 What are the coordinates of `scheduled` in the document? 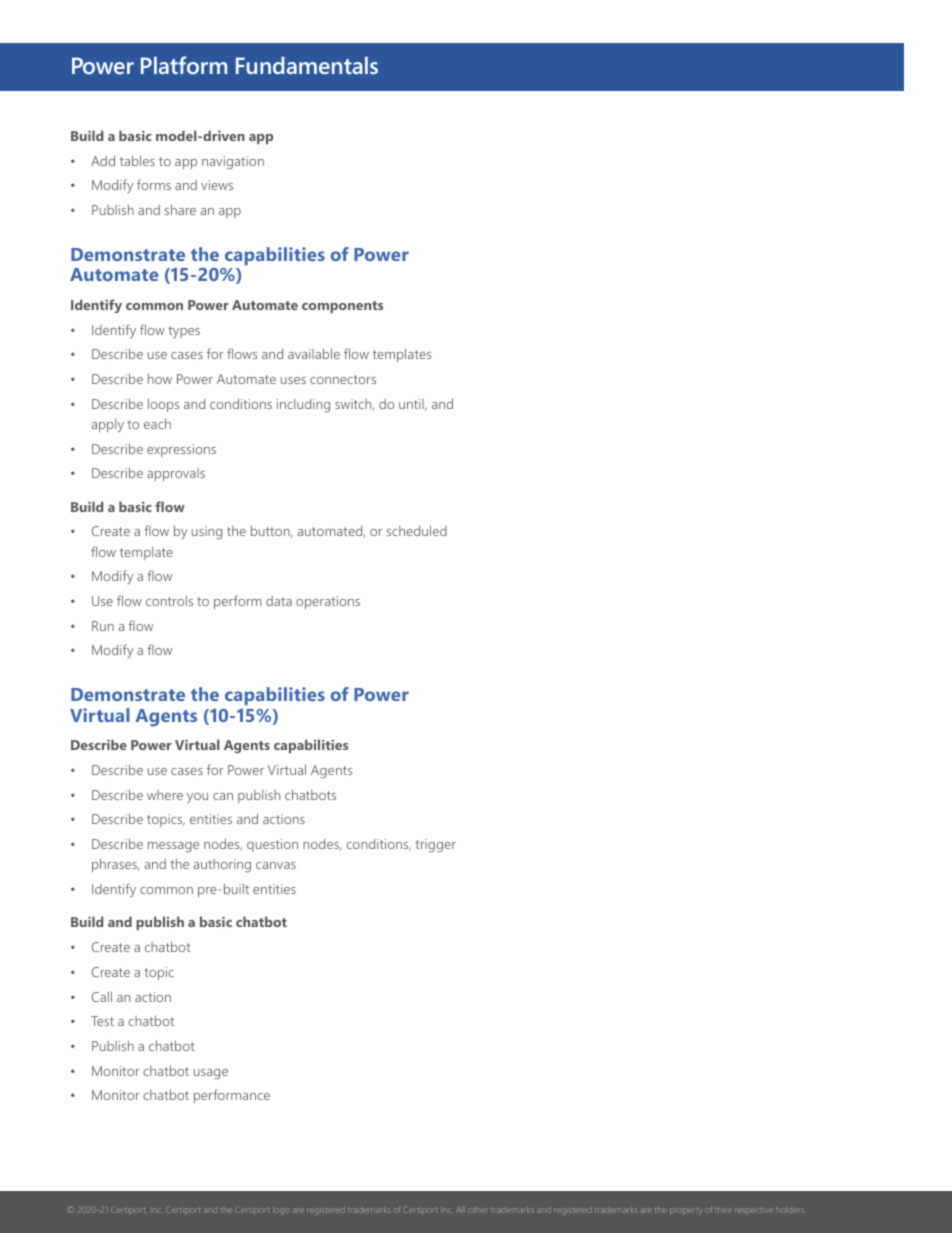 It's located at (417, 530).
